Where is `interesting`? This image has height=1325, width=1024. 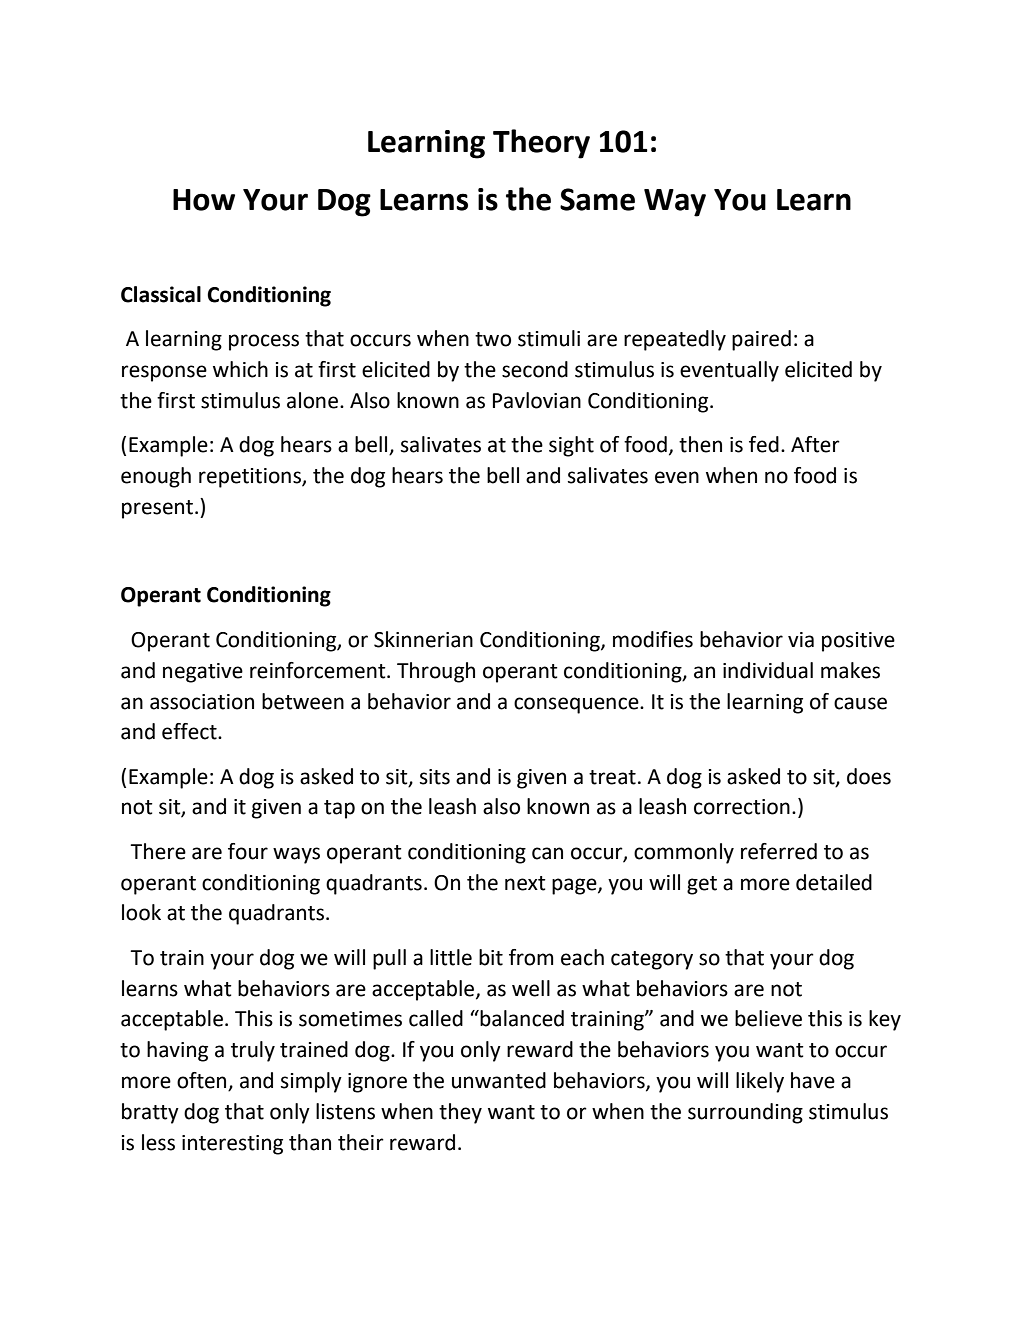
interesting is located at coordinates (232, 1145).
